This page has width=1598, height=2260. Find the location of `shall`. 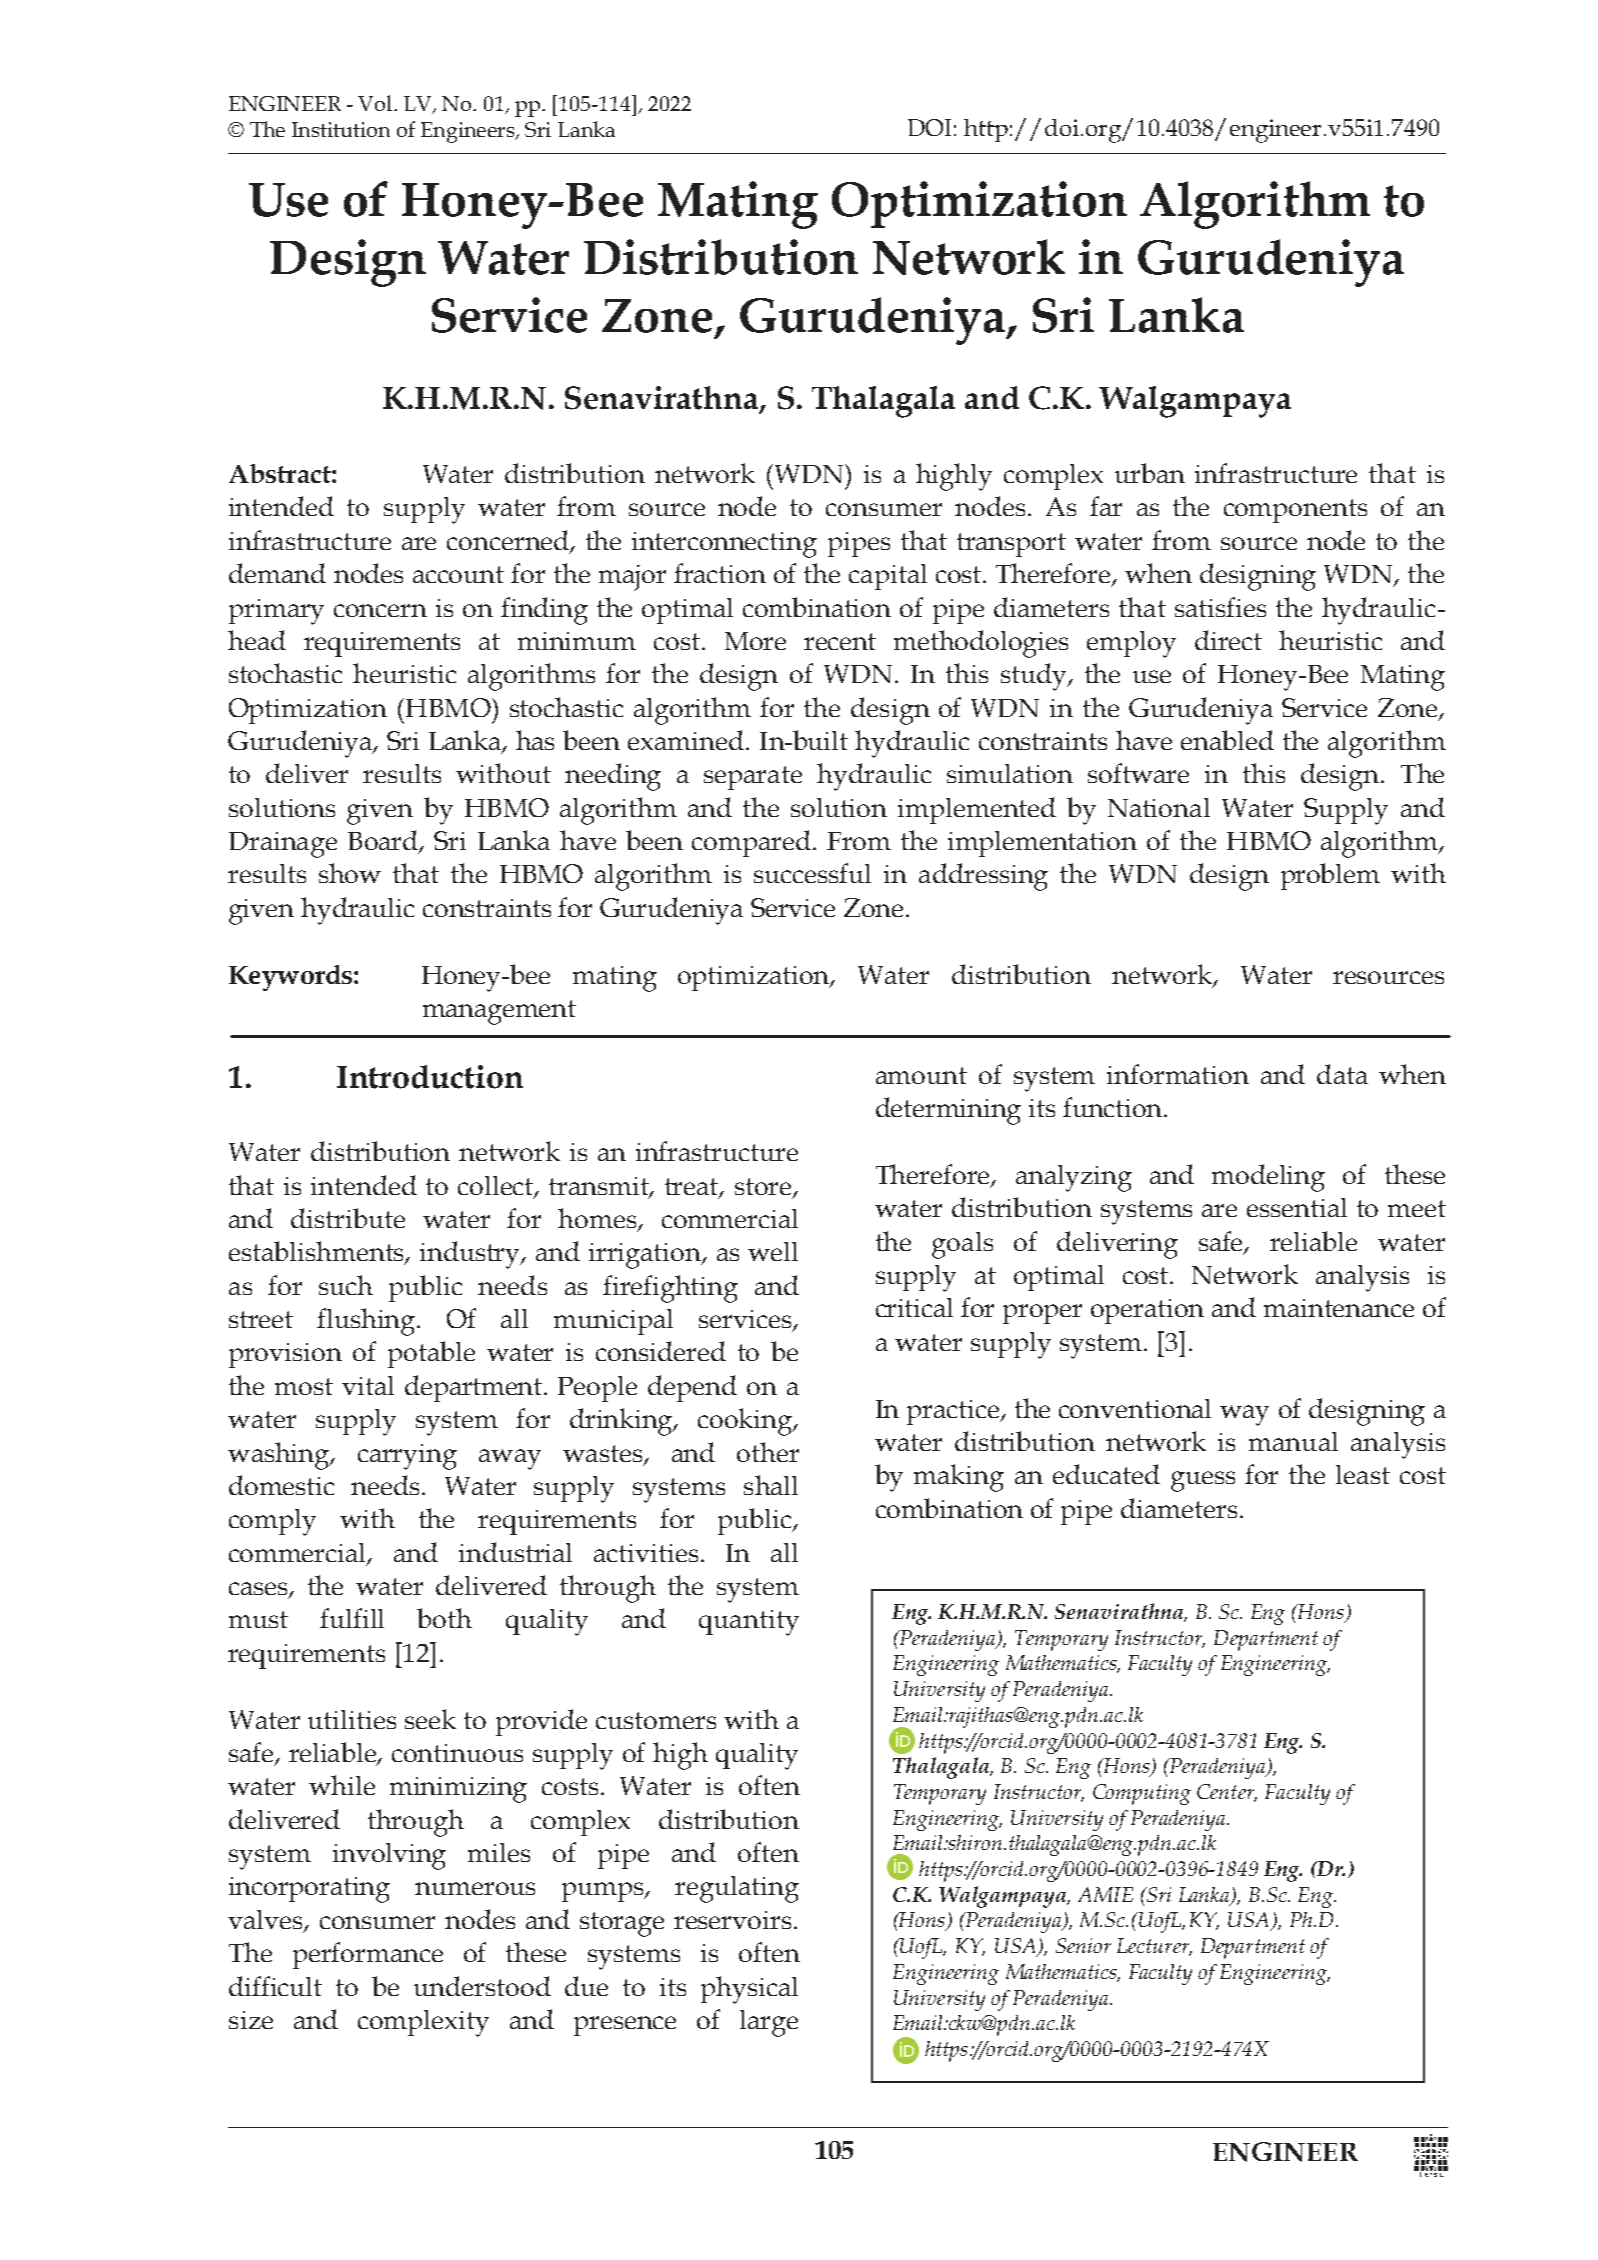

shall is located at coordinates (771, 1485).
